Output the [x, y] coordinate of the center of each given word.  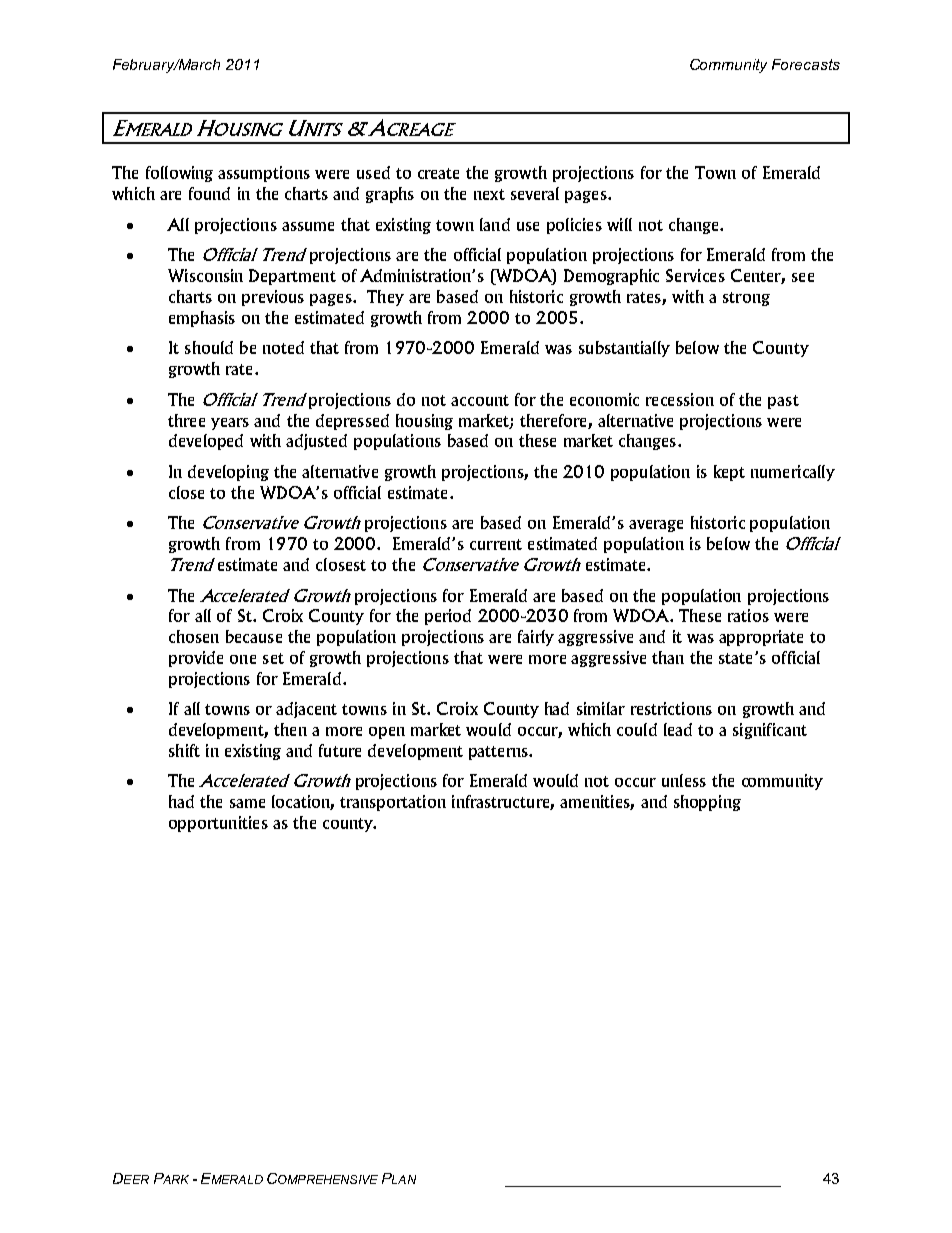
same [247, 803]
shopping [707, 803]
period [448, 617]
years [230, 424]
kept [729, 473]
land [495, 224]
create [438, 173]
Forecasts [806, 64]
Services [695, 275]
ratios [748, 615]
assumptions [264, 174]
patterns [499, 753]
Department [292, 277]
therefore [554, 421]
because [254, 636]
